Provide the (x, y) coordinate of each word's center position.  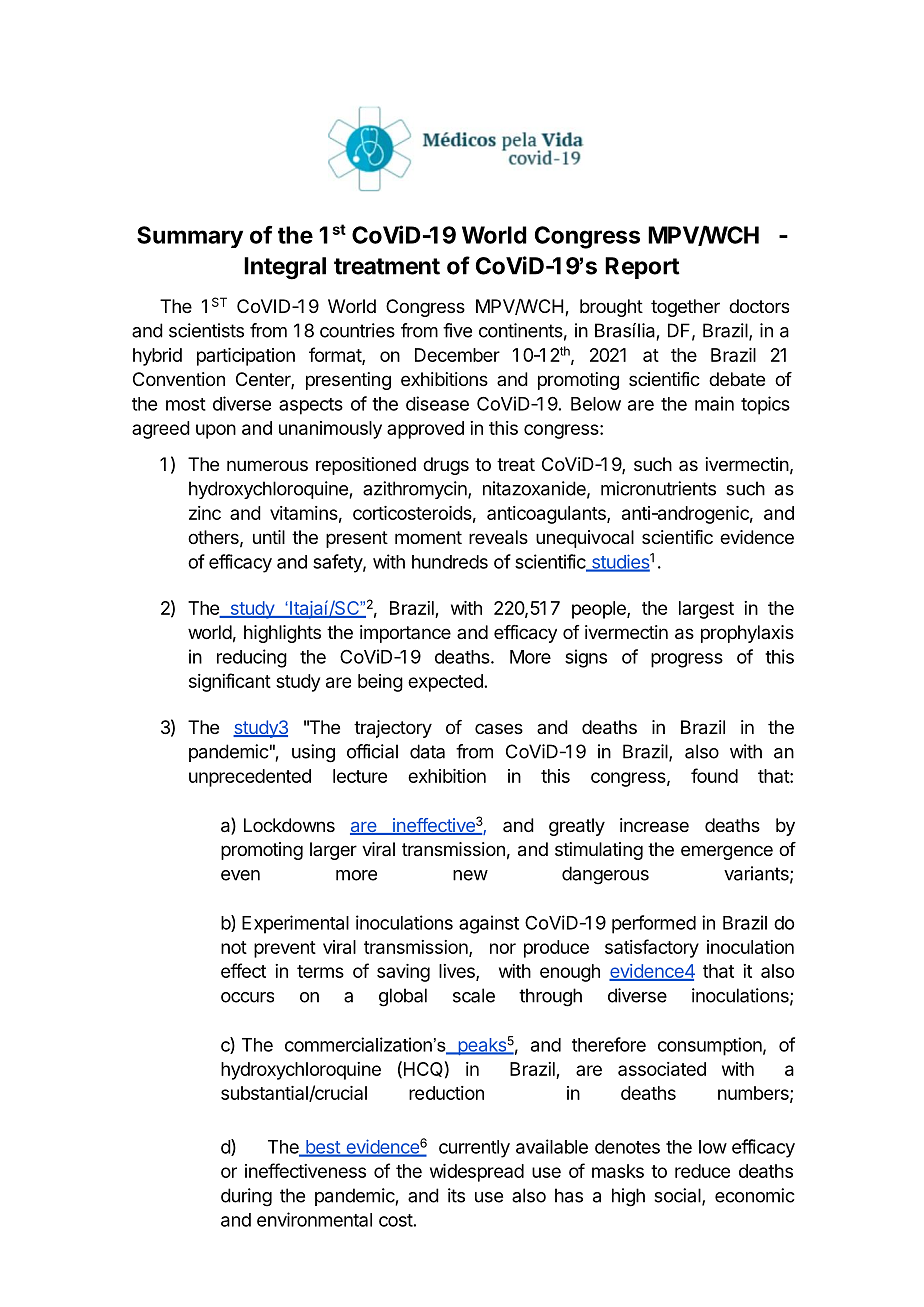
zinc (205, 513)
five (457, 330)
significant (230, 682)
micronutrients (658, 488)
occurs (247, 997)
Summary (190, 237)
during (246, 1197)
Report (642, 268)
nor (503, 948)
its (456, 1195)
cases (499, 728)
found (714, 775)
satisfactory (652, 948)
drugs (446, 466)
